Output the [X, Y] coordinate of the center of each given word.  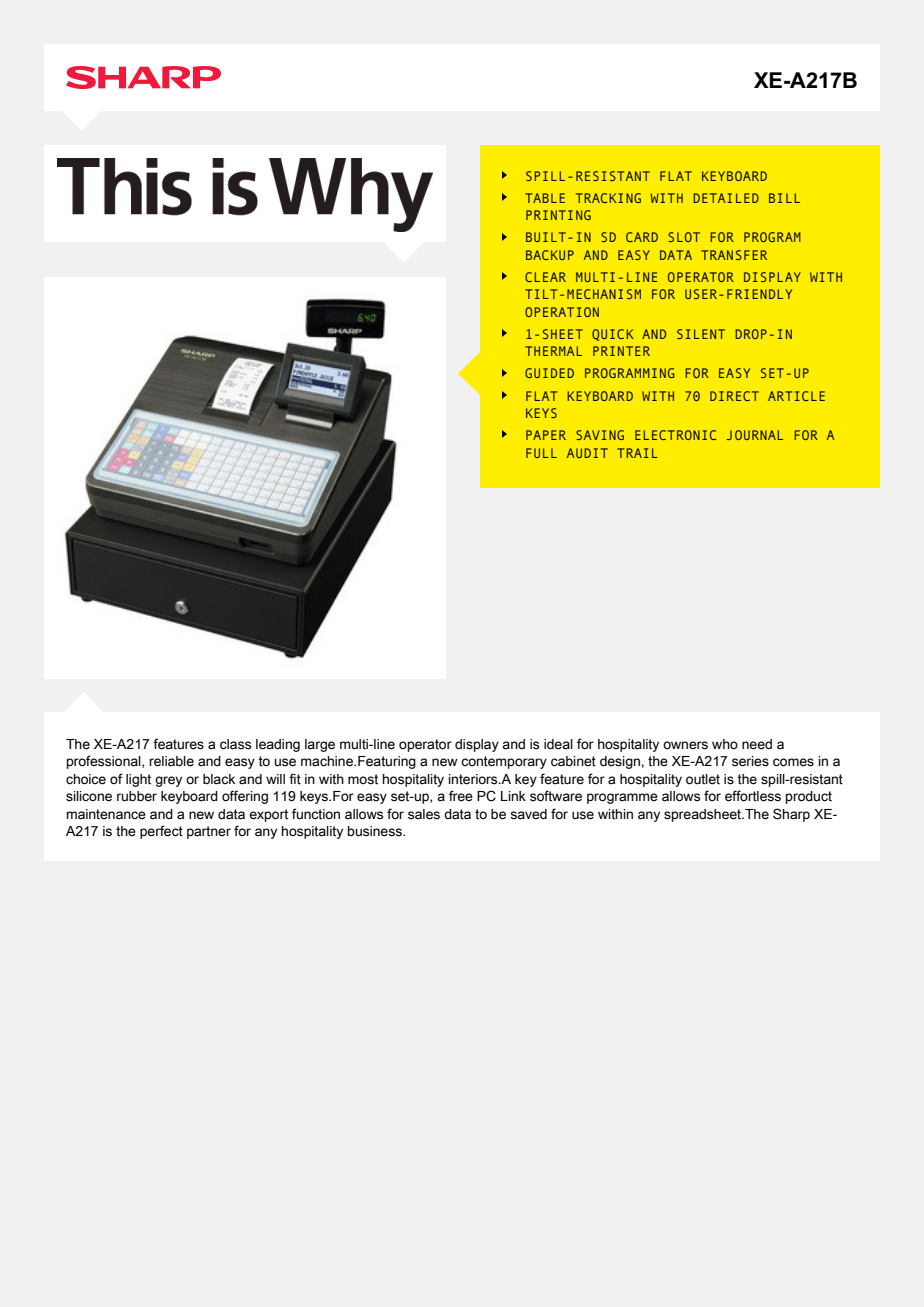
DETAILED [726, 198]
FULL [541, 453]
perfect [161, 832]
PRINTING [558, 215]
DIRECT [734, 396]
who [725, 744]
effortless [753, 796]
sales [424, 814]
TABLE [545, 198]
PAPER [546, 435]
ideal [558, 744]
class [235, 744]
